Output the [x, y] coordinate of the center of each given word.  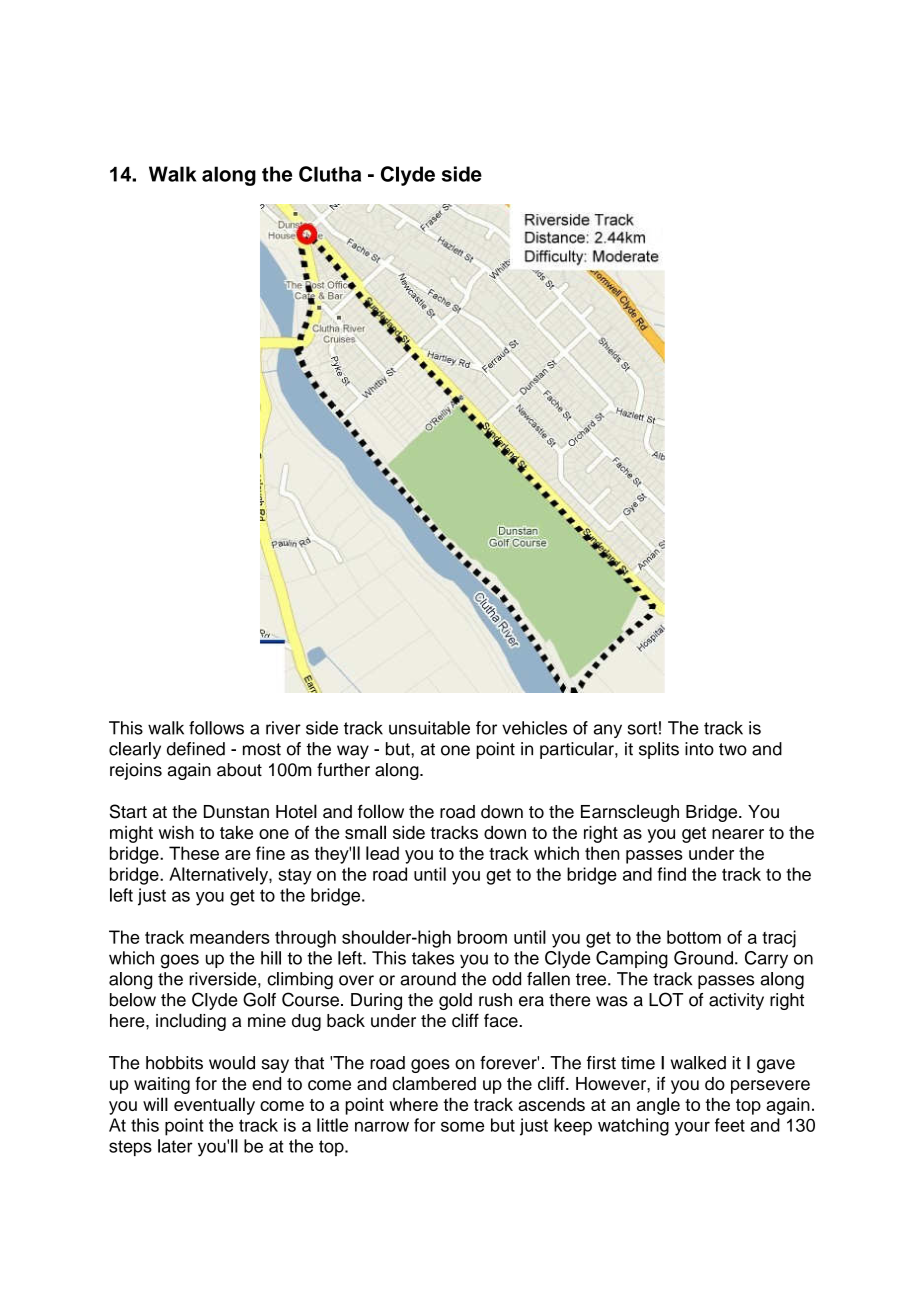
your [692, 1128]
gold [455, 1001]
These [194, 853]
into [699, 749]
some [462, 1126]
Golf [259, 999]
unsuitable [429, 728]
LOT [666, 999]
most [262, 749]
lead [382, 853]
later [175, 1146]
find [671, 874]
